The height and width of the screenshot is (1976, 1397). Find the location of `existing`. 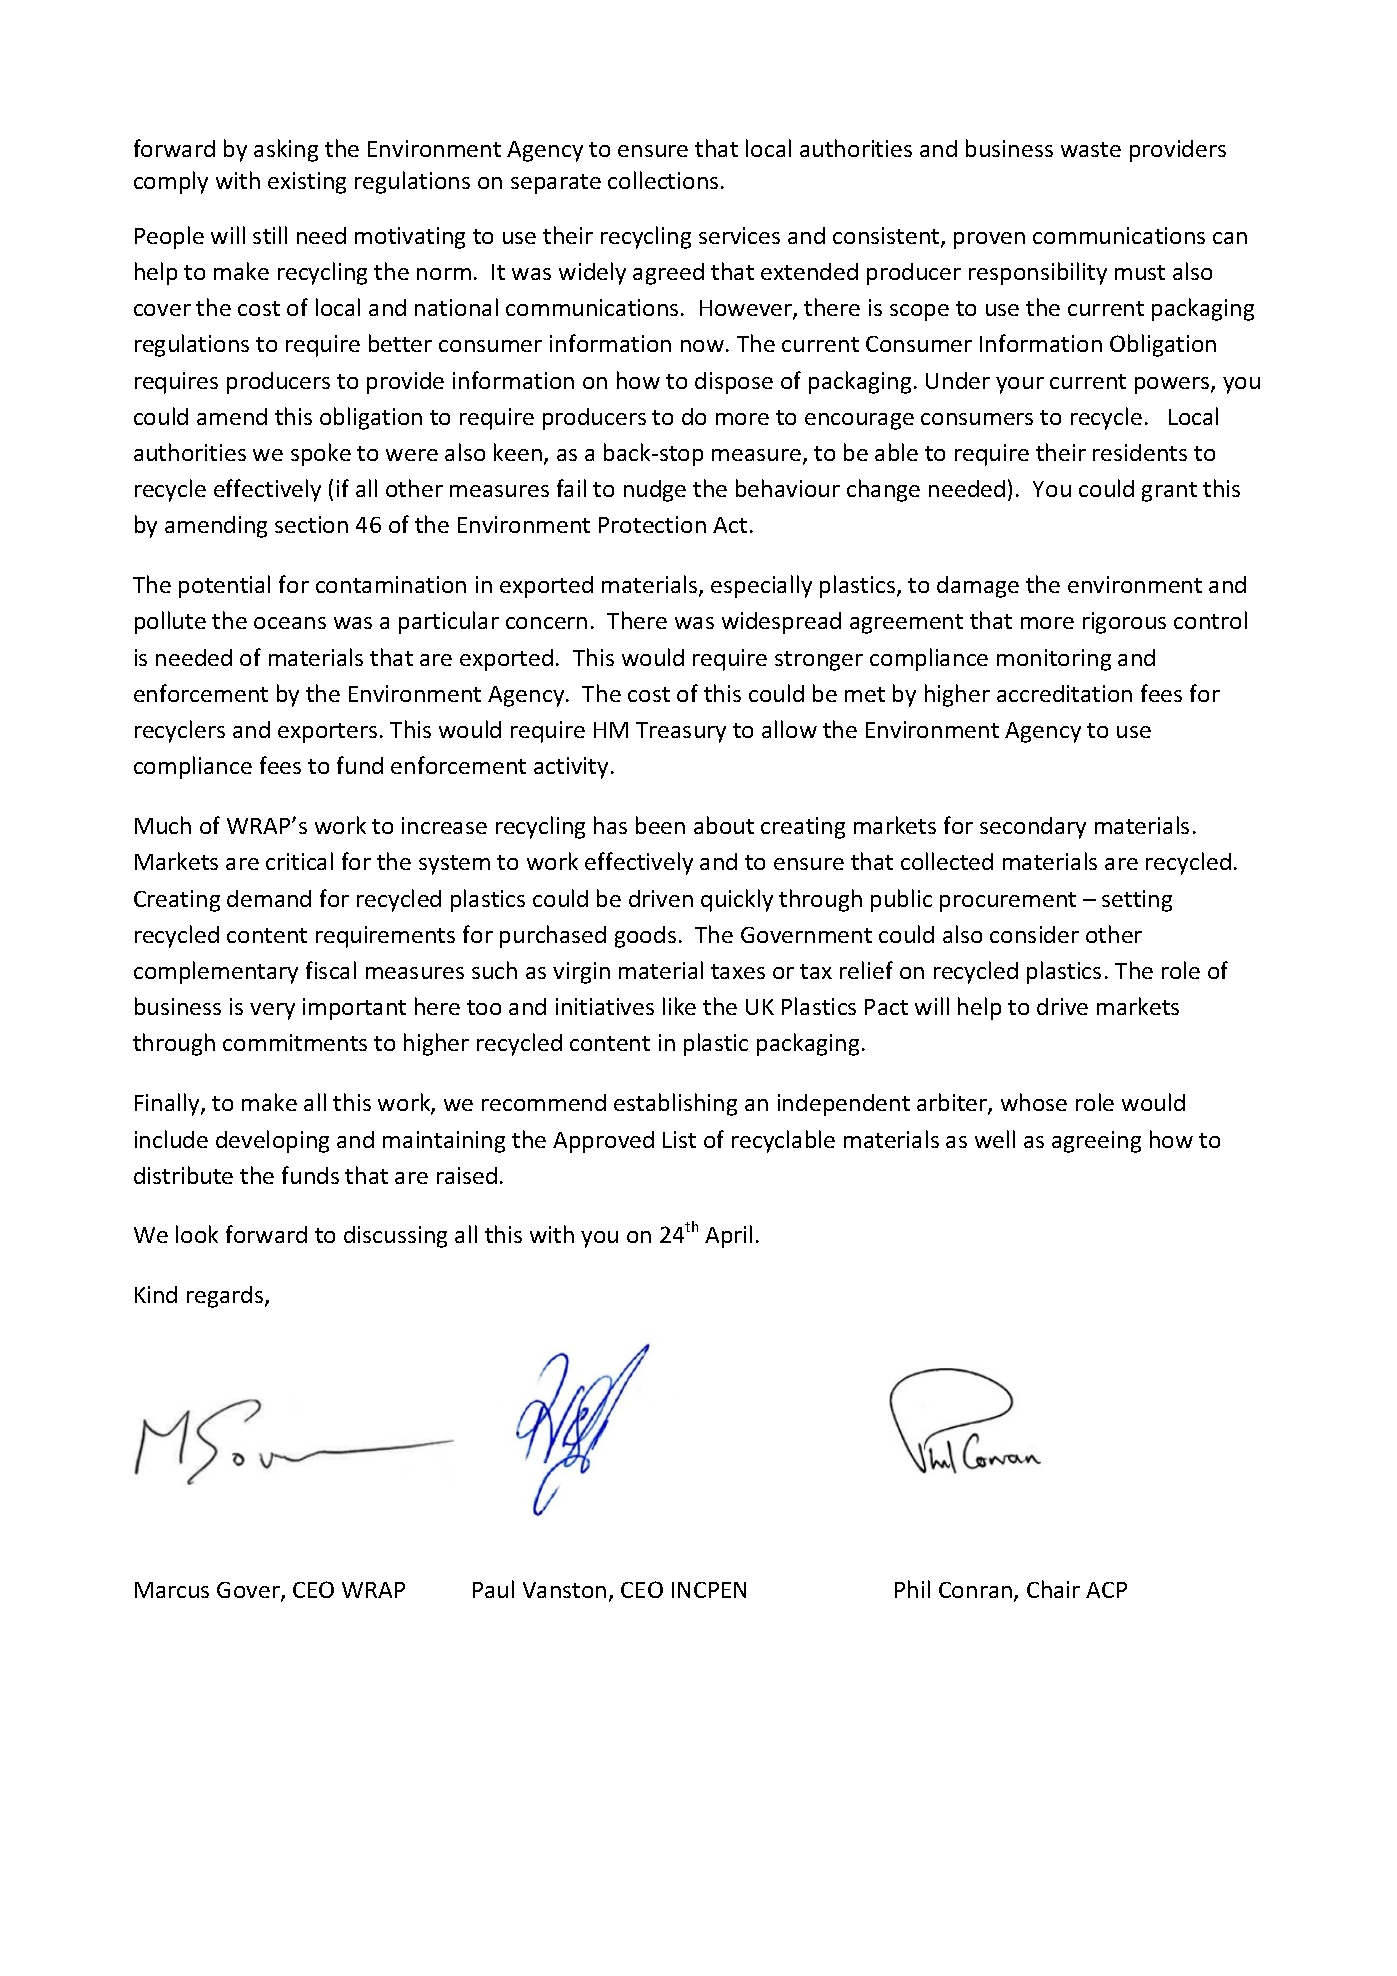

existing is located at coordinates (307, 183).
